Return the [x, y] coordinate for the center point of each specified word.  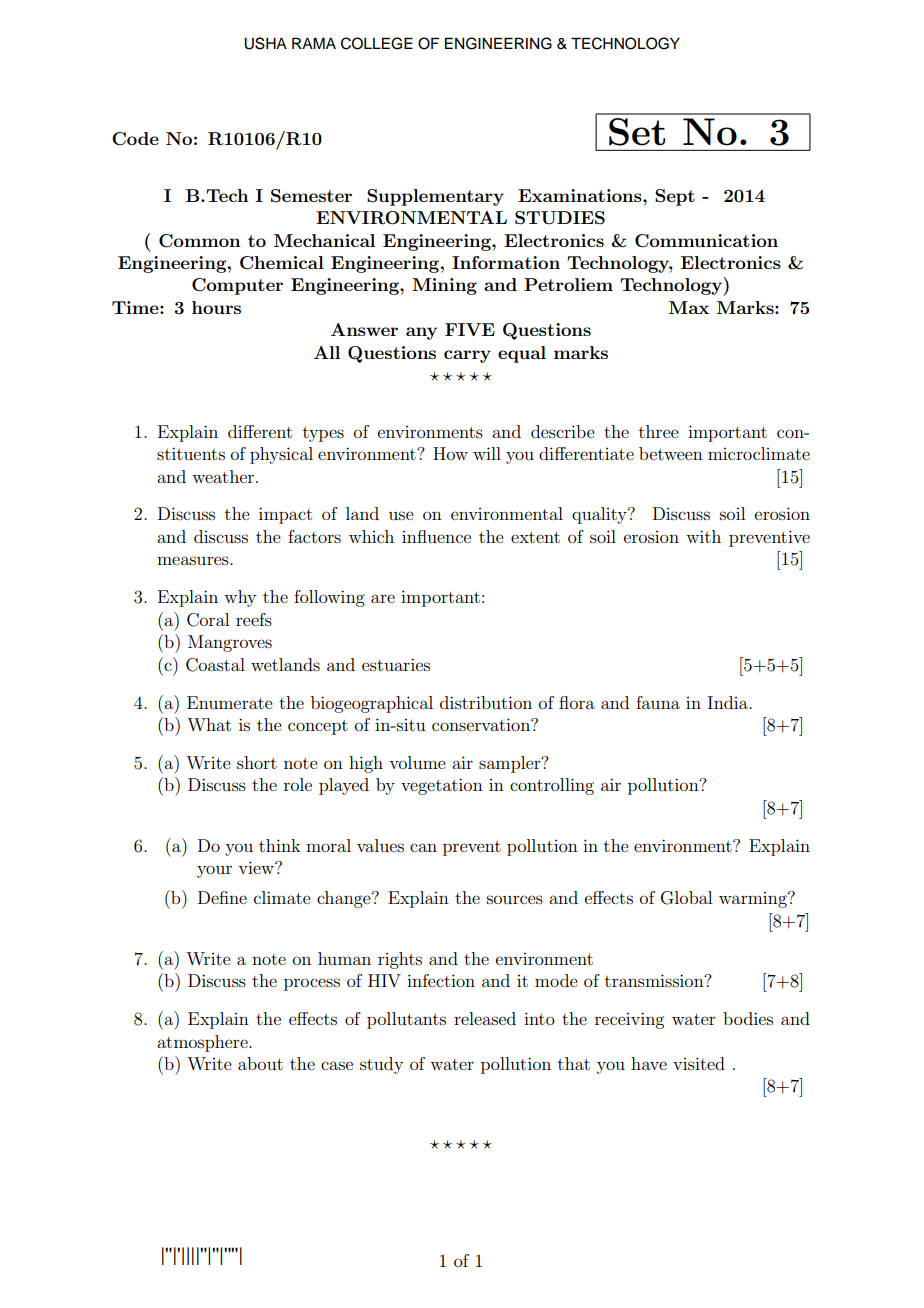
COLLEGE [377, 43]
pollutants [406, 1020]
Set [637, 132]
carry [467, 356]
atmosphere [203, 1043]
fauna [658, 702]
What [209, 724]
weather [224, 476]
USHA [265, 43]
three [659, 431]
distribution [486, 702]
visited [699, 1063]
